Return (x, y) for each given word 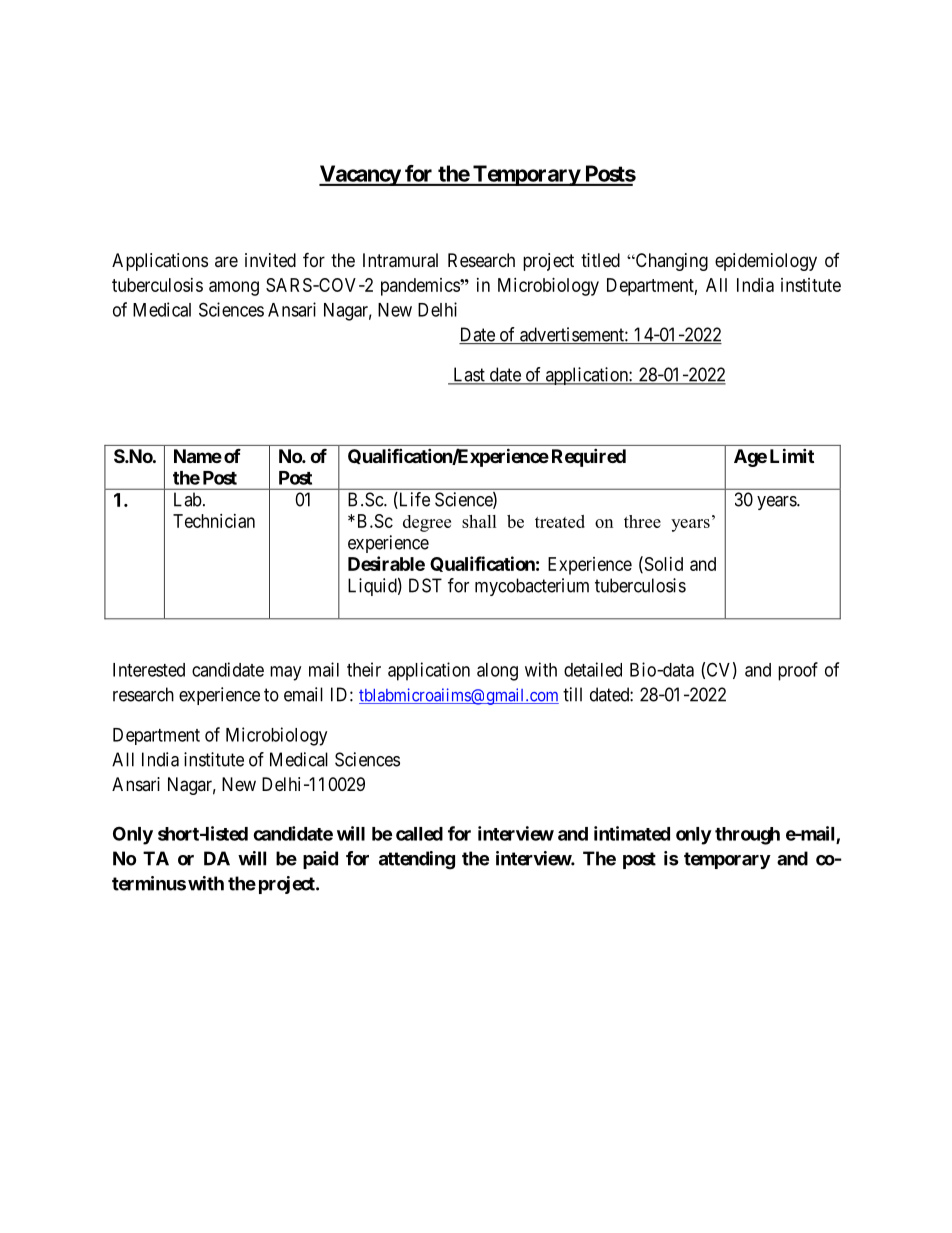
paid (320, 860)
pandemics (421, 287)
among (234, 288)
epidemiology (766, 262)
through (747, 836)
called (419, 834)
